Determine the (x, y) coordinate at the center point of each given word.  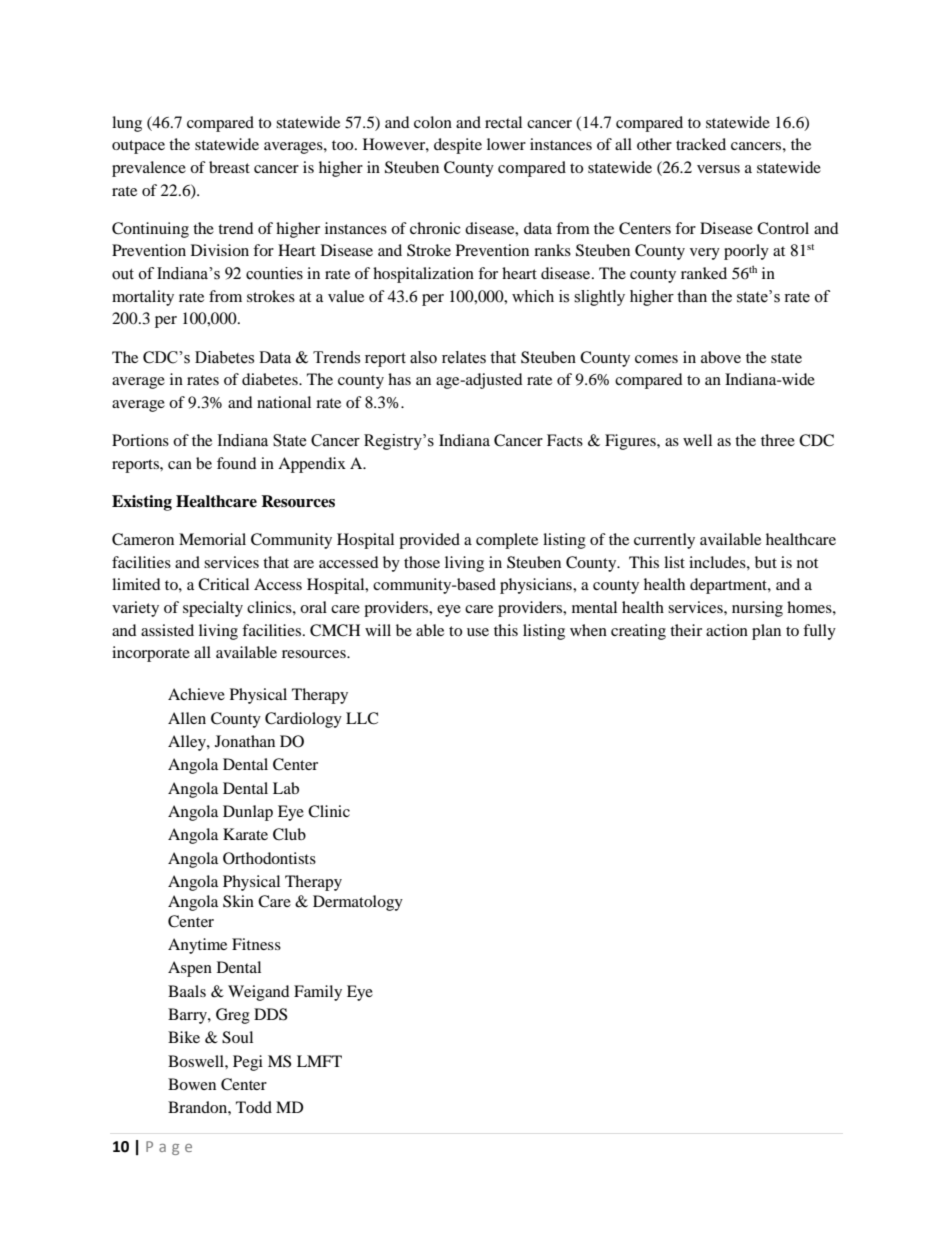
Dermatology (358, 903)
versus (718, 169)
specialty (213, 609)
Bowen (192, 1084)
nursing (757, 609)
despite (458, 146)
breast (229, 167)
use (478, 632)
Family (318, 993)
